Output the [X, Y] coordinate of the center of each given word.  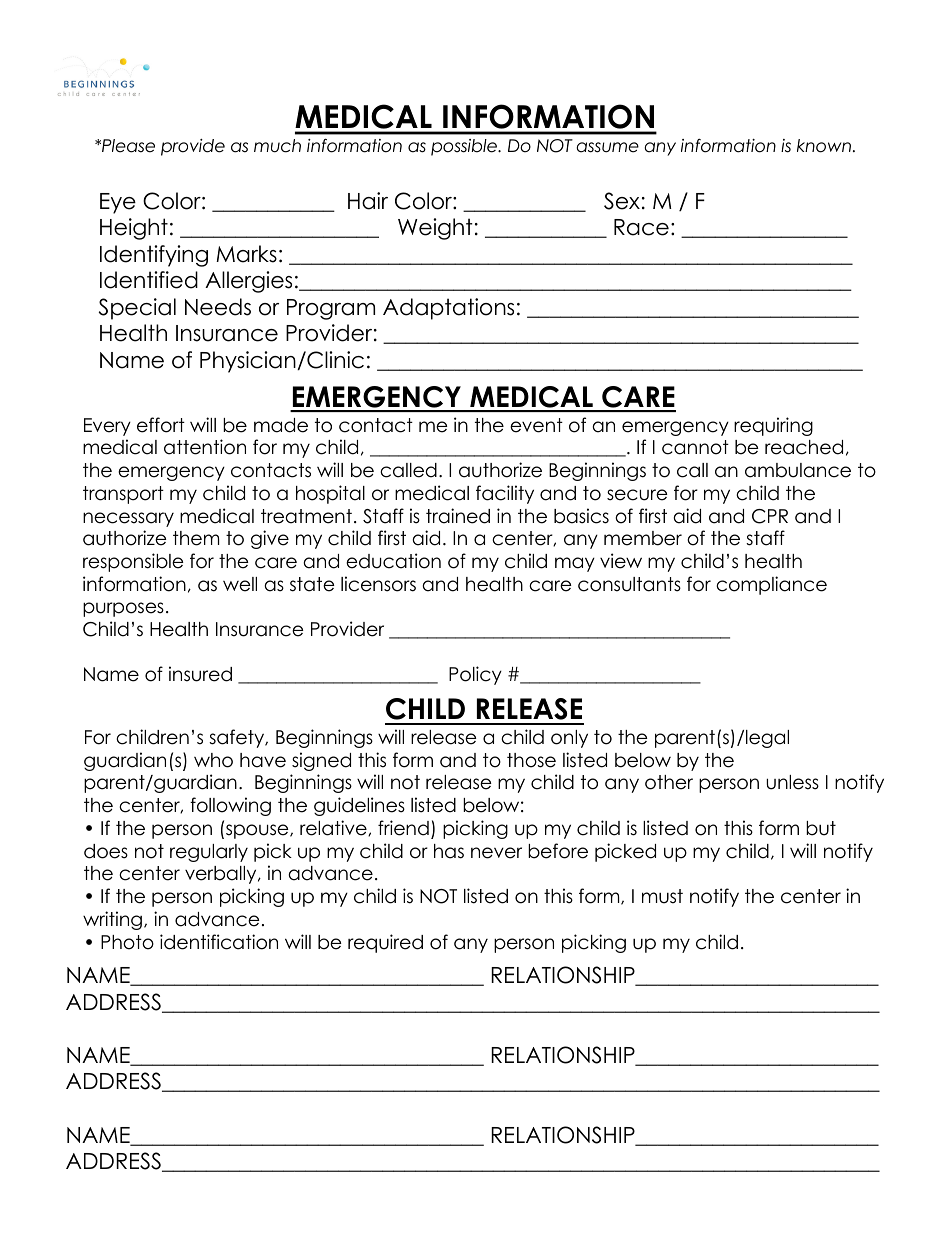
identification [219, 942]
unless [792, 782]
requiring [773, 426]
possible [465, 147]
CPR [770, 516]
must [662, 896]
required [385, 943]
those [531, 760]
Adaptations [448, 309]
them [196, 538]
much [277, 146]
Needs [218, 307]
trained [458, 516]
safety [238, 738]
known [824, 146]
